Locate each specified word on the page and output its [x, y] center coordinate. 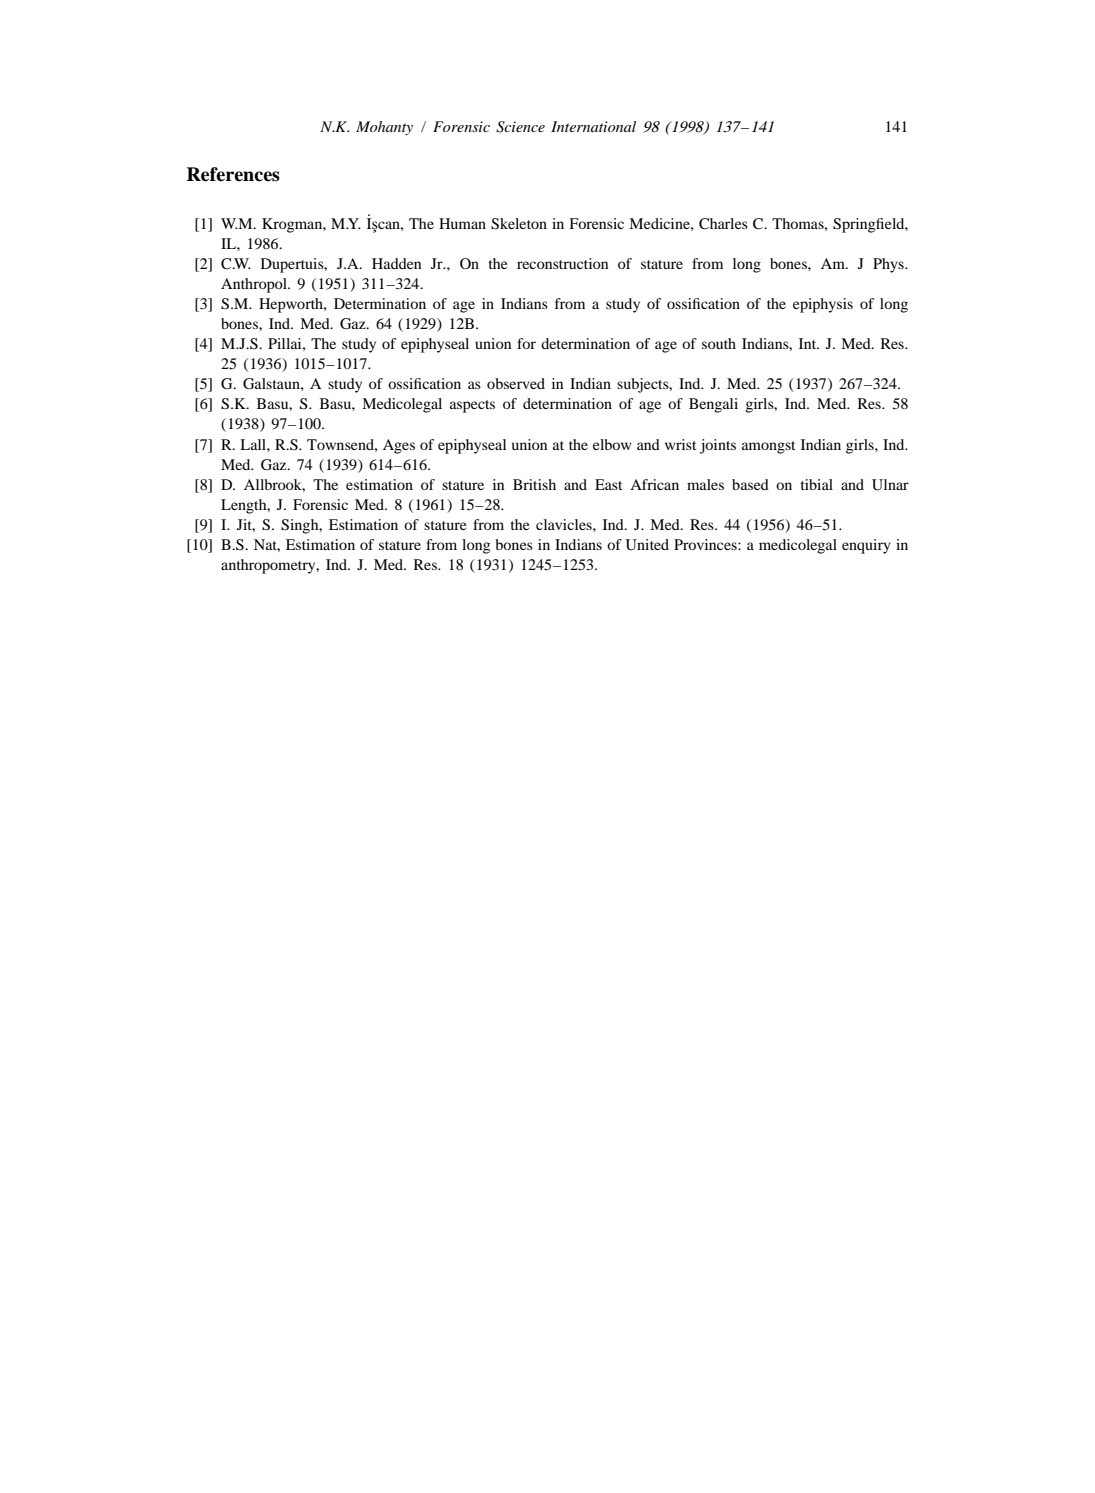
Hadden [396, 263]
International [593, 126]
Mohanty [384, 128]
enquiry [866, 546]
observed [516, 383]
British [534, 484]
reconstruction [562, 263]
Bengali [713, 405]
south [719, 343]
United [647, 545]
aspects [472, 406]
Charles [723, 223]
